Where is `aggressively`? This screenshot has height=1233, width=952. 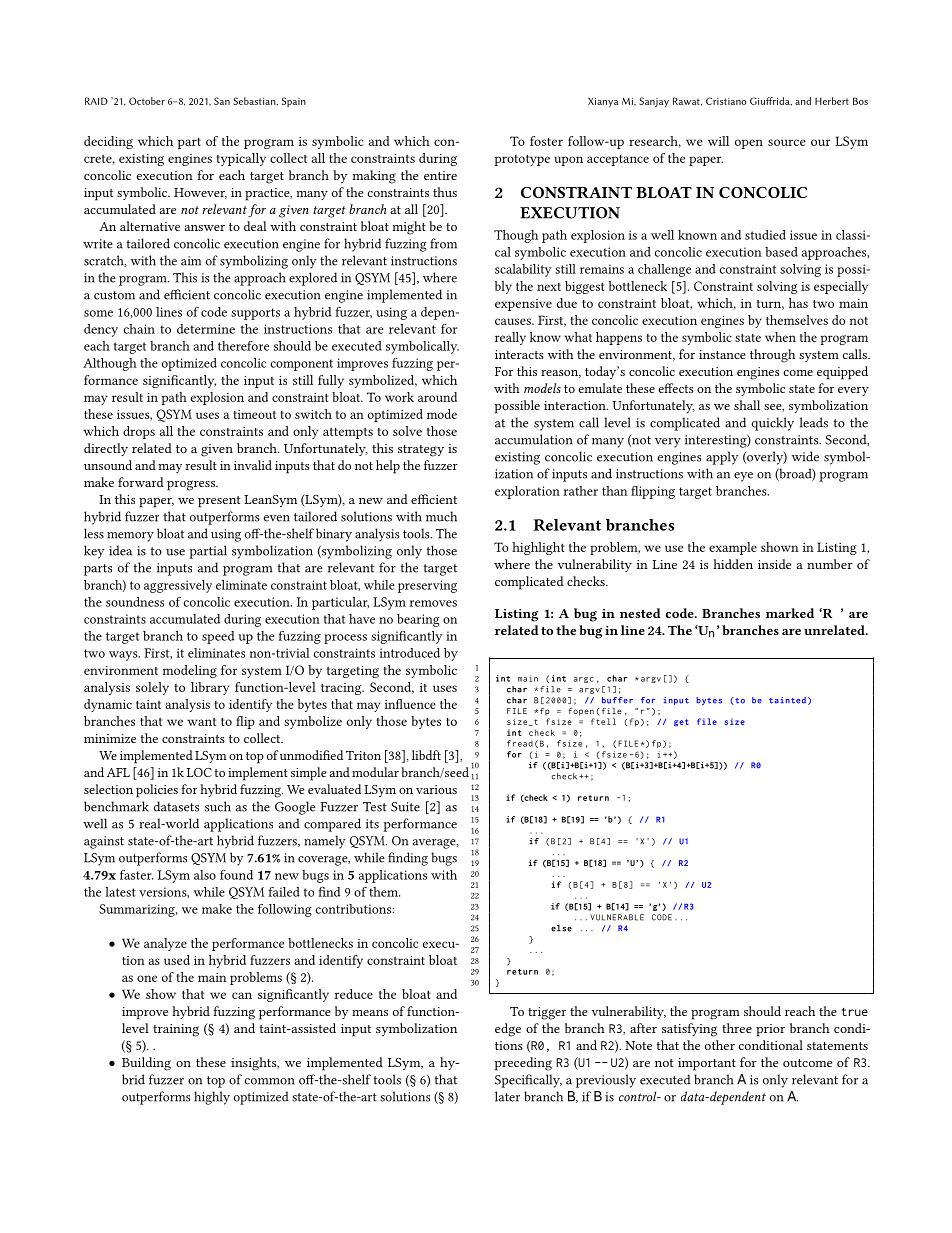
aggressively is located at coordinates (178, 586).
